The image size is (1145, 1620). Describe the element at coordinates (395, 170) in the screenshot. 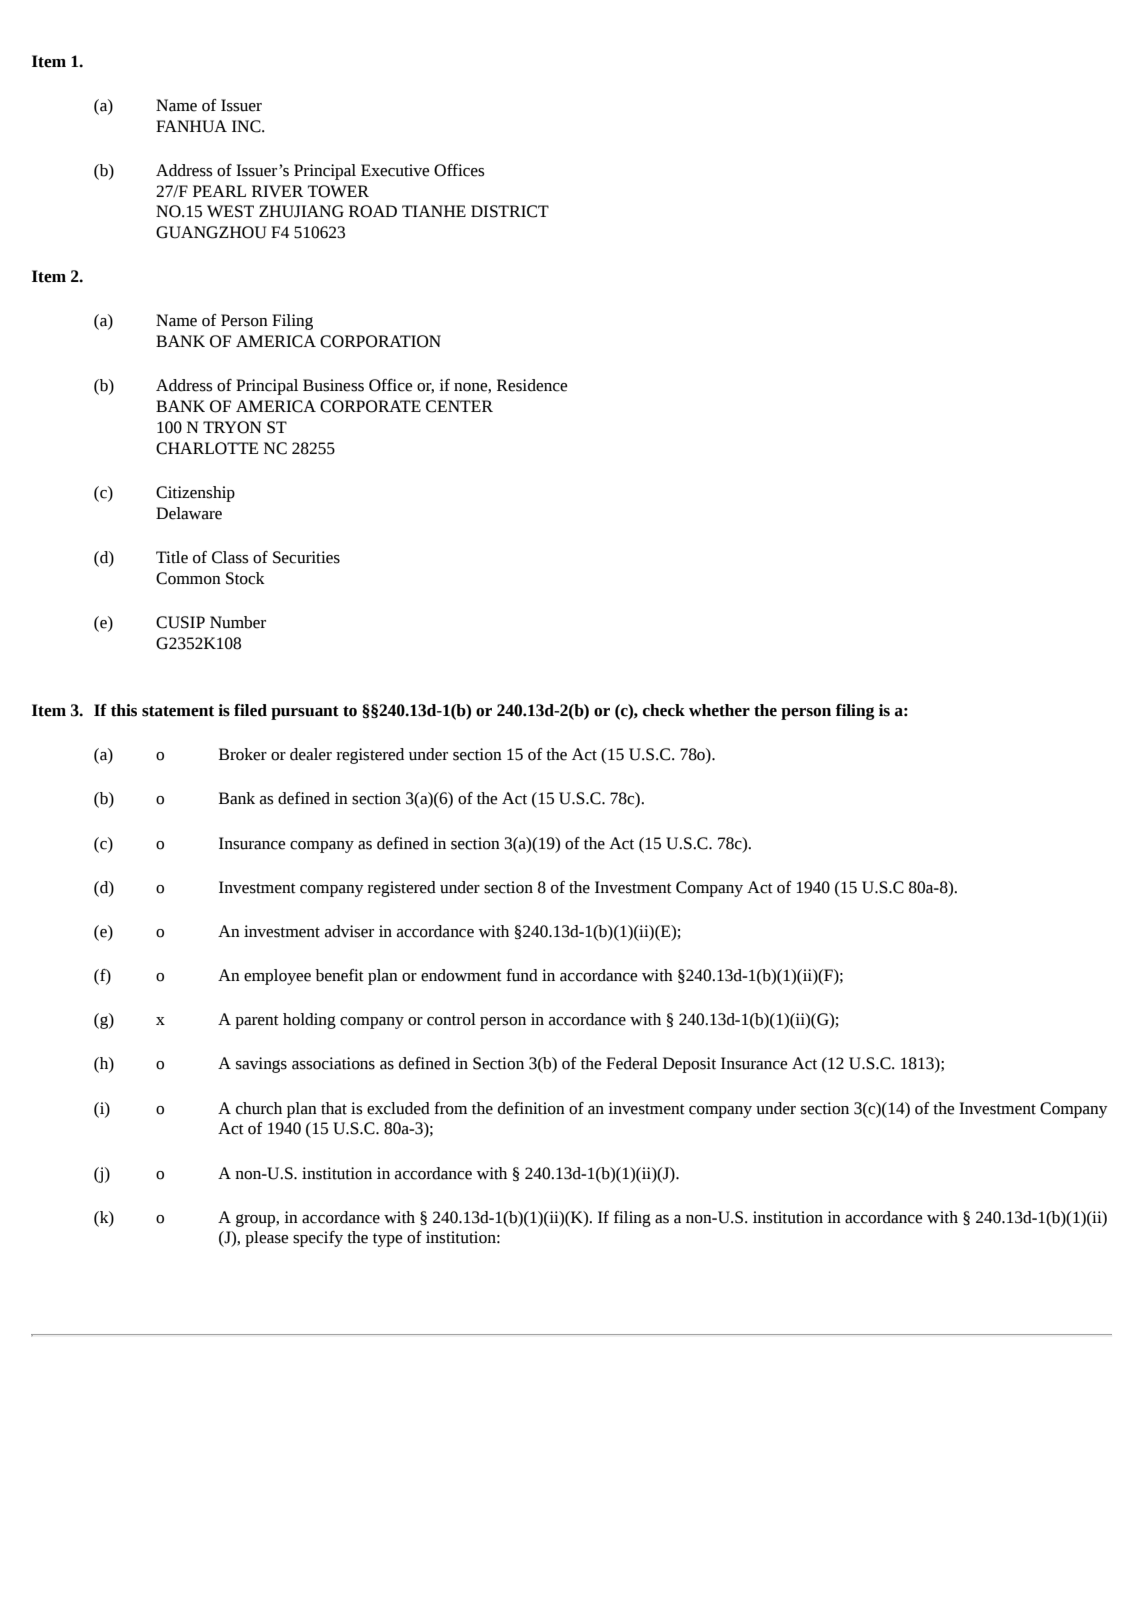

I see `Executive` at that location.
